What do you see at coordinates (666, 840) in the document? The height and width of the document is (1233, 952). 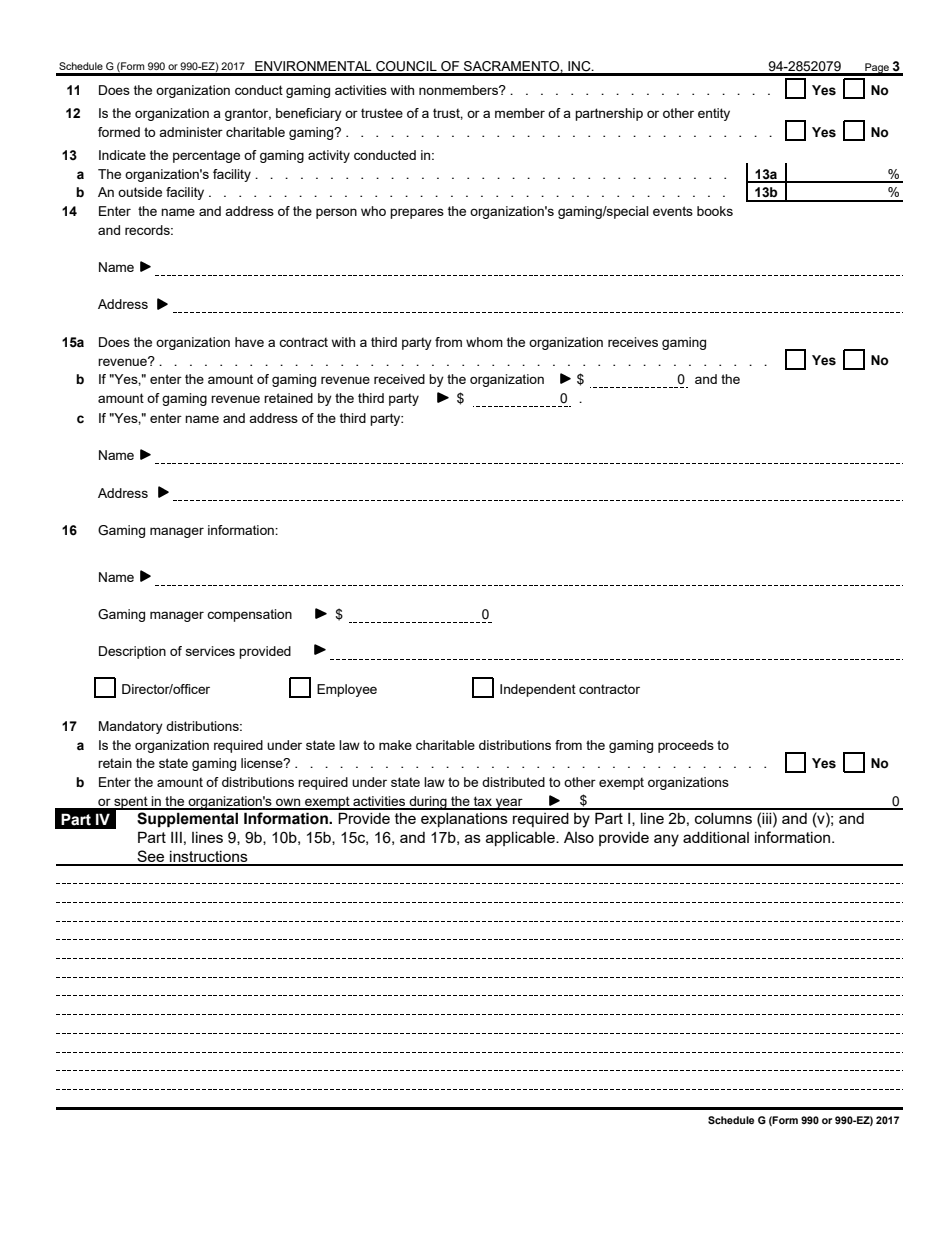 I see `any` at bounding box center [666, 840].
